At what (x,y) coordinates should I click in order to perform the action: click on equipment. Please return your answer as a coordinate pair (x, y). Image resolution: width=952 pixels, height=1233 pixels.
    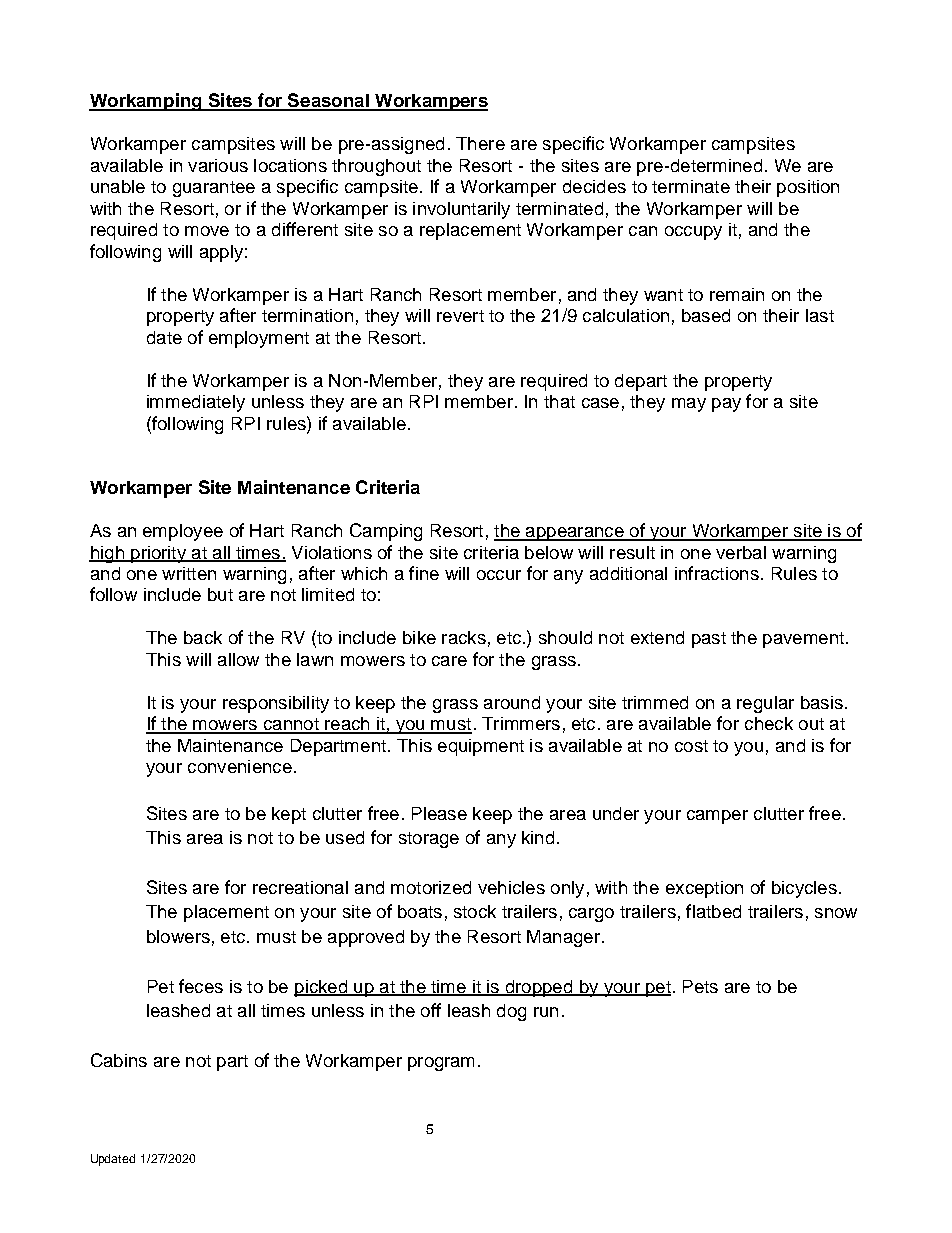
    Looking at the image, I should click on (481, 747).
